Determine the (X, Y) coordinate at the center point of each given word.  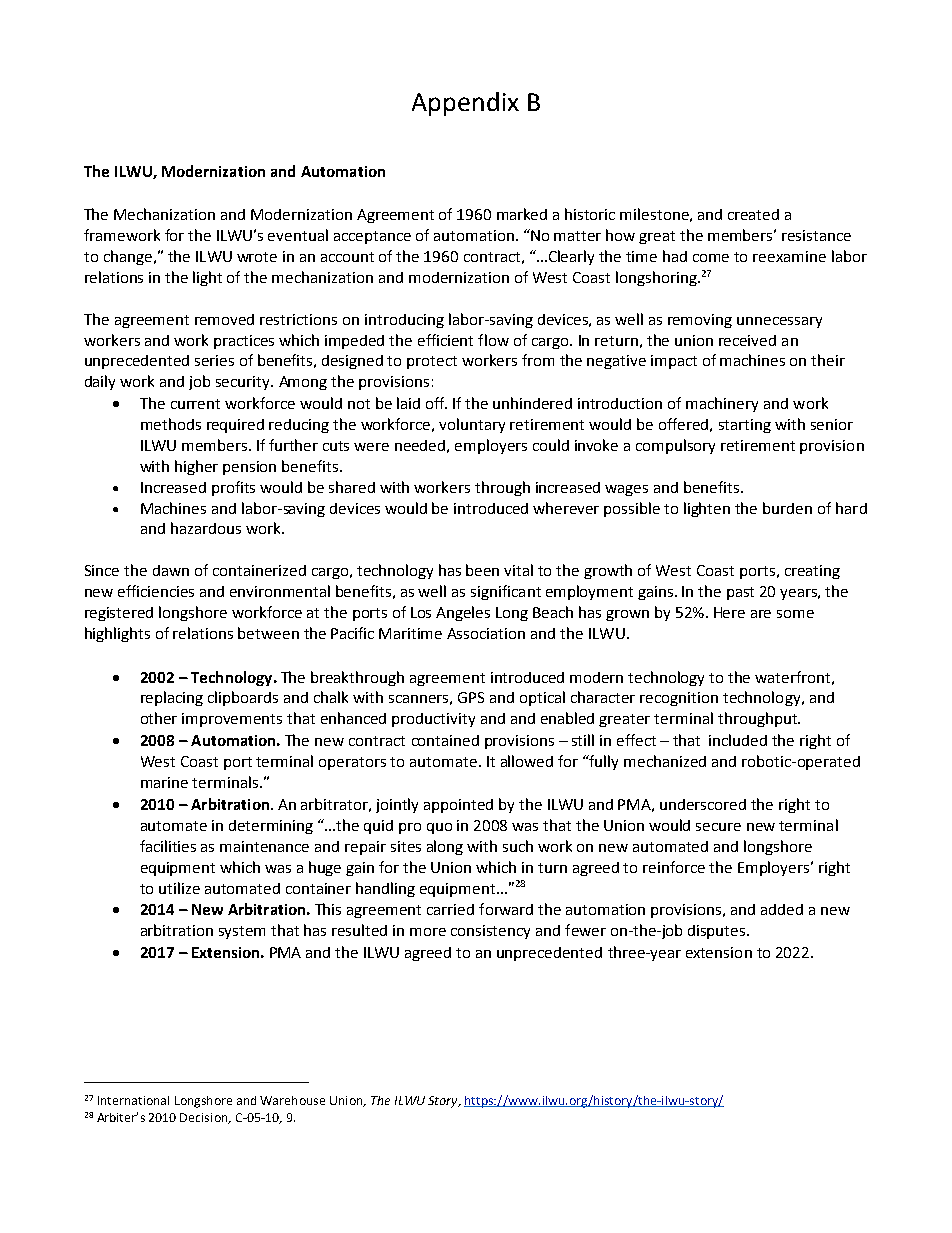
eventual (298, 235)
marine (164, 782)
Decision (205, 1118)
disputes (718, 932)
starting (745, 426)
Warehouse (292, 1100)
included (738, 740)
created (753, 214)
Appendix (465, 104)
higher (196, 467)
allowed (527, 761)
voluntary (472, 425)
